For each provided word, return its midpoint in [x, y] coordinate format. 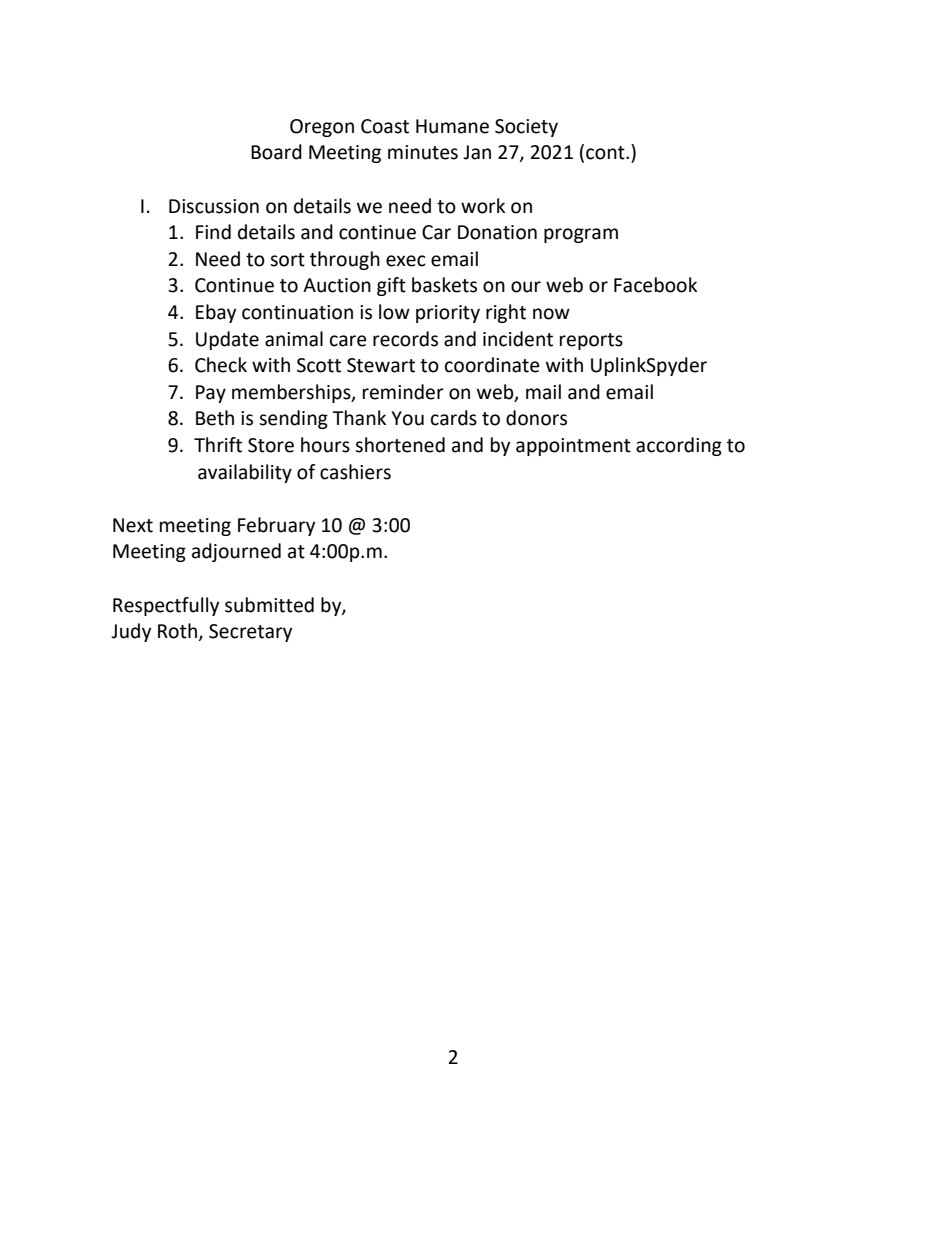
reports [591, 341]
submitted [269, 605]
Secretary [250, 633]
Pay [211, 394]
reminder [403, 392]
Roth [178, 632]
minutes [423, 152]
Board [276, 152]
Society [526, 128]
